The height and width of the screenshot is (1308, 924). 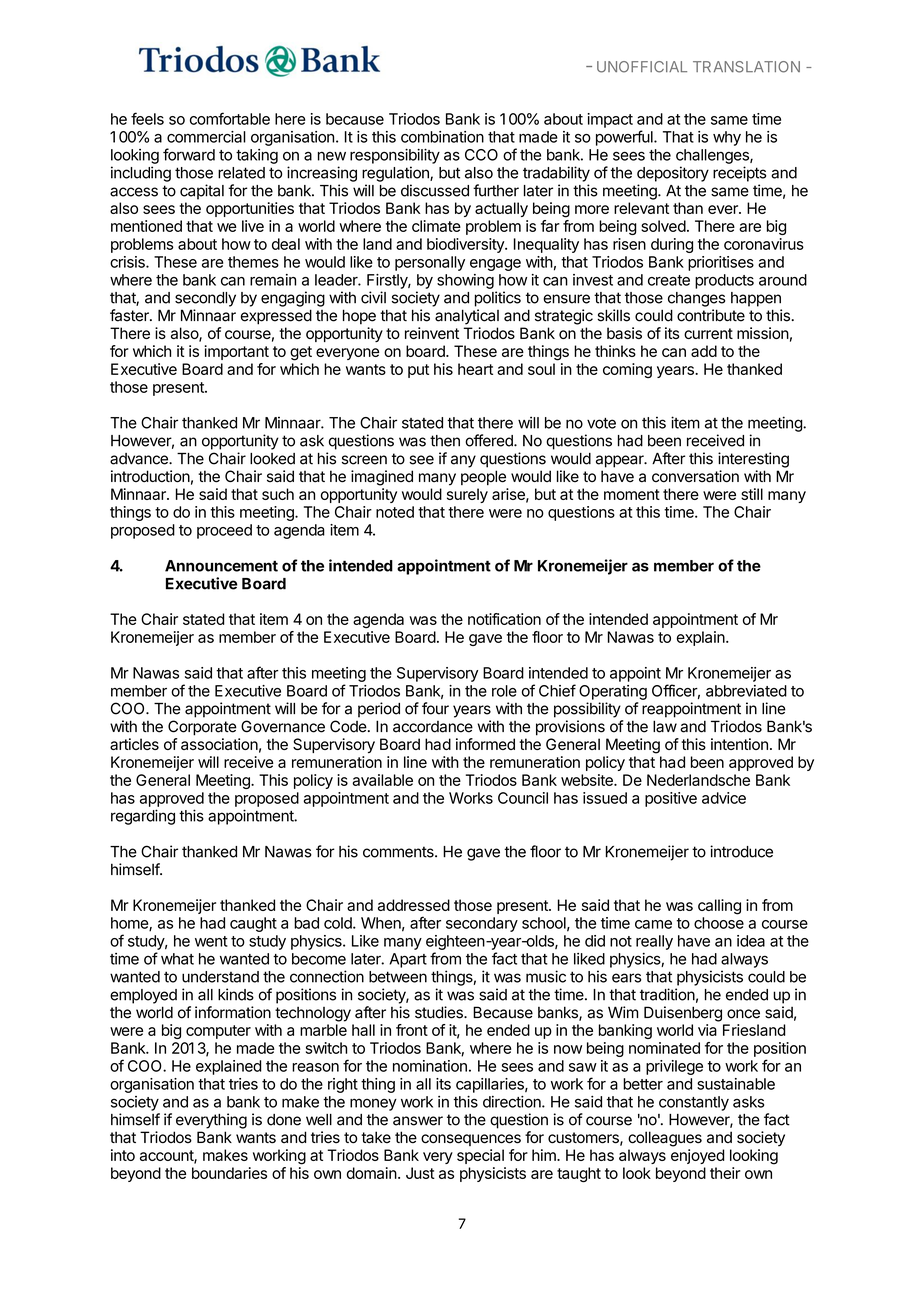 What do you see at coordinates (442, 137) in the screenshot?
I see `combination` at bounding box center [442, 137].
